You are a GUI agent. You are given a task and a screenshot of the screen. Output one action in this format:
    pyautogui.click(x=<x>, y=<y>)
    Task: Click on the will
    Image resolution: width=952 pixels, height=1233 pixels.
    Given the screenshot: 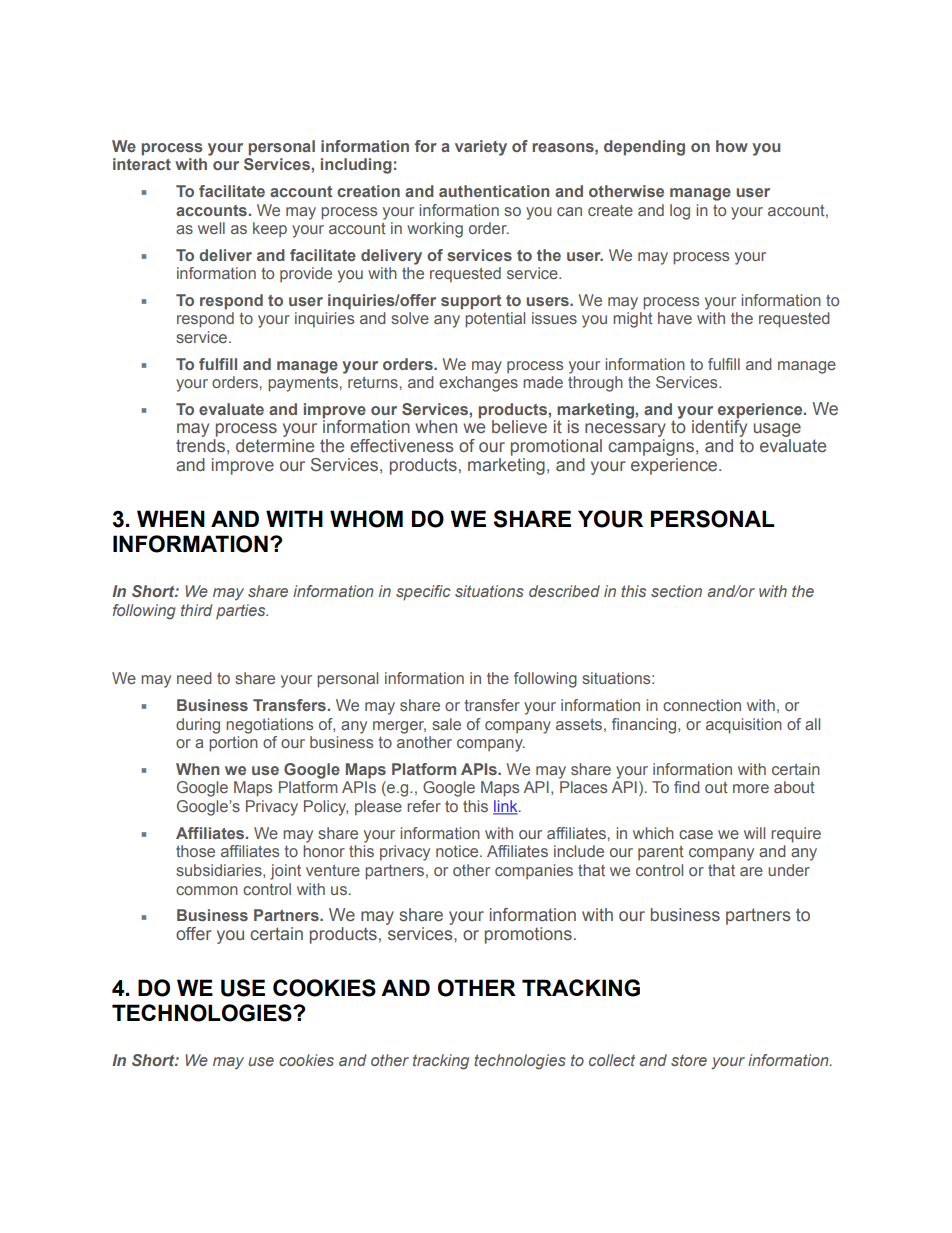 What is the action you would take?
    pyautogui.click(x=754, y=833)
